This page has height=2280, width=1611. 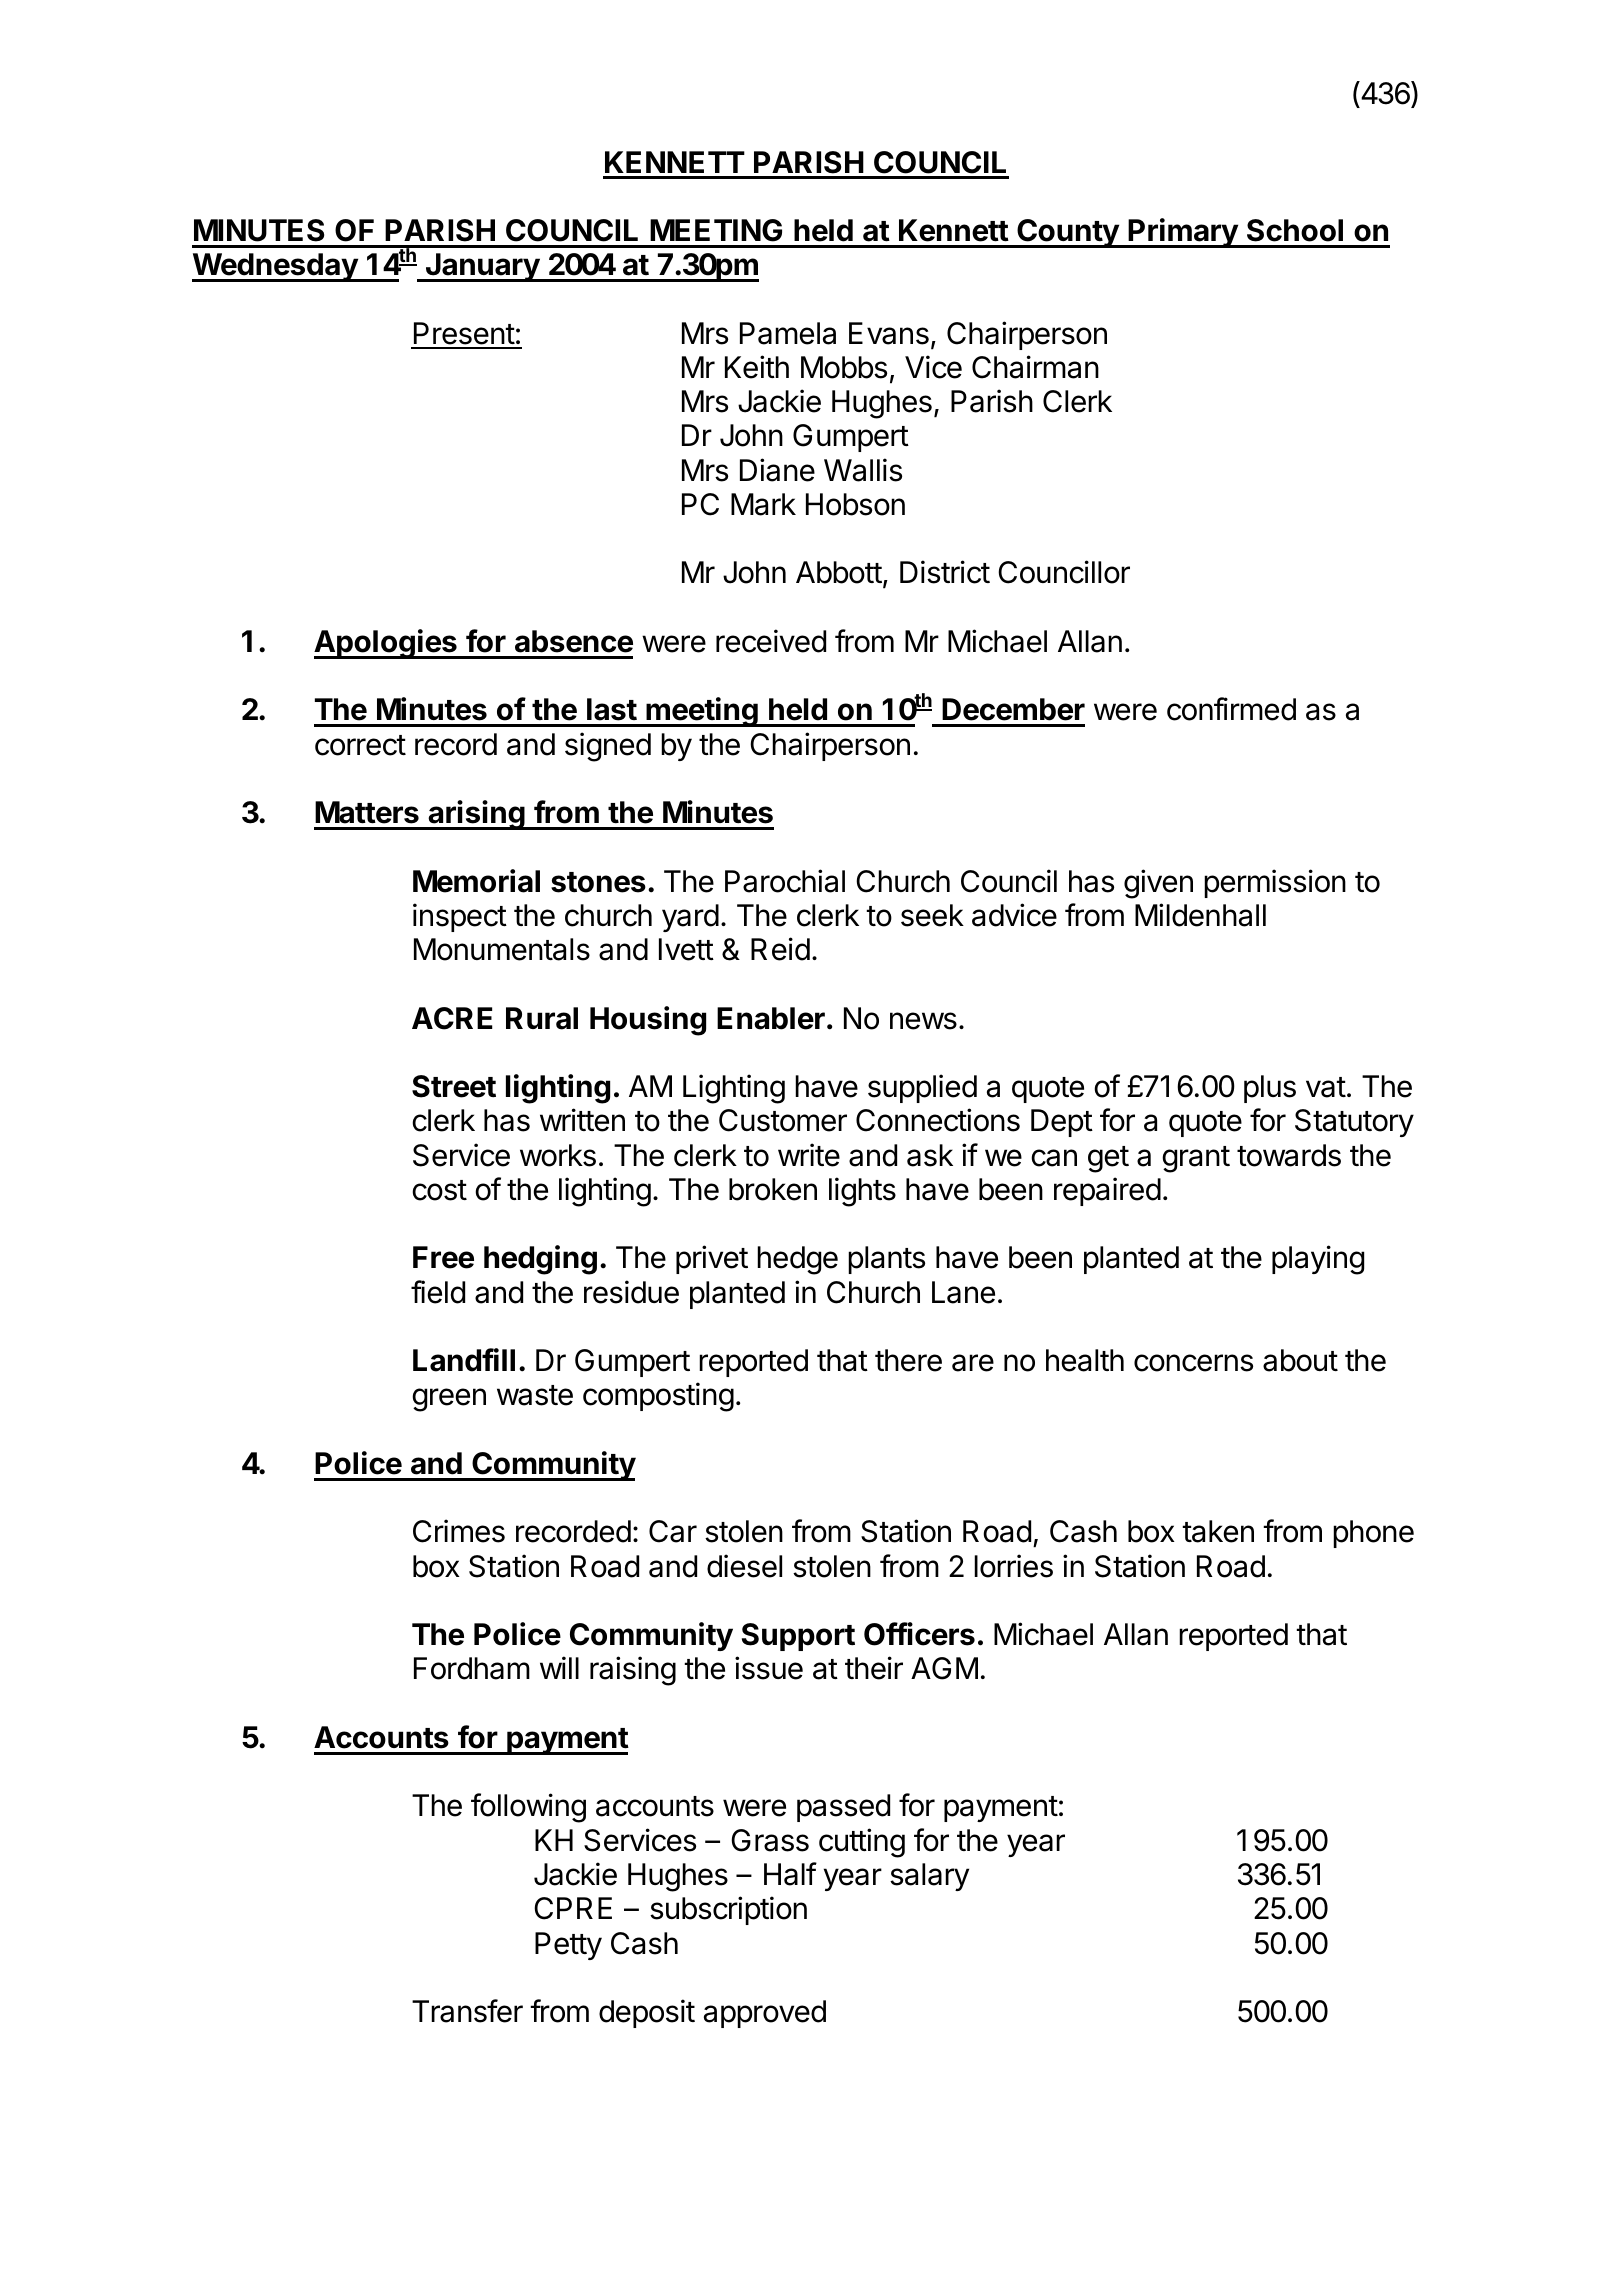 I want to click on Transfer, so click(x=467, y=2011).
